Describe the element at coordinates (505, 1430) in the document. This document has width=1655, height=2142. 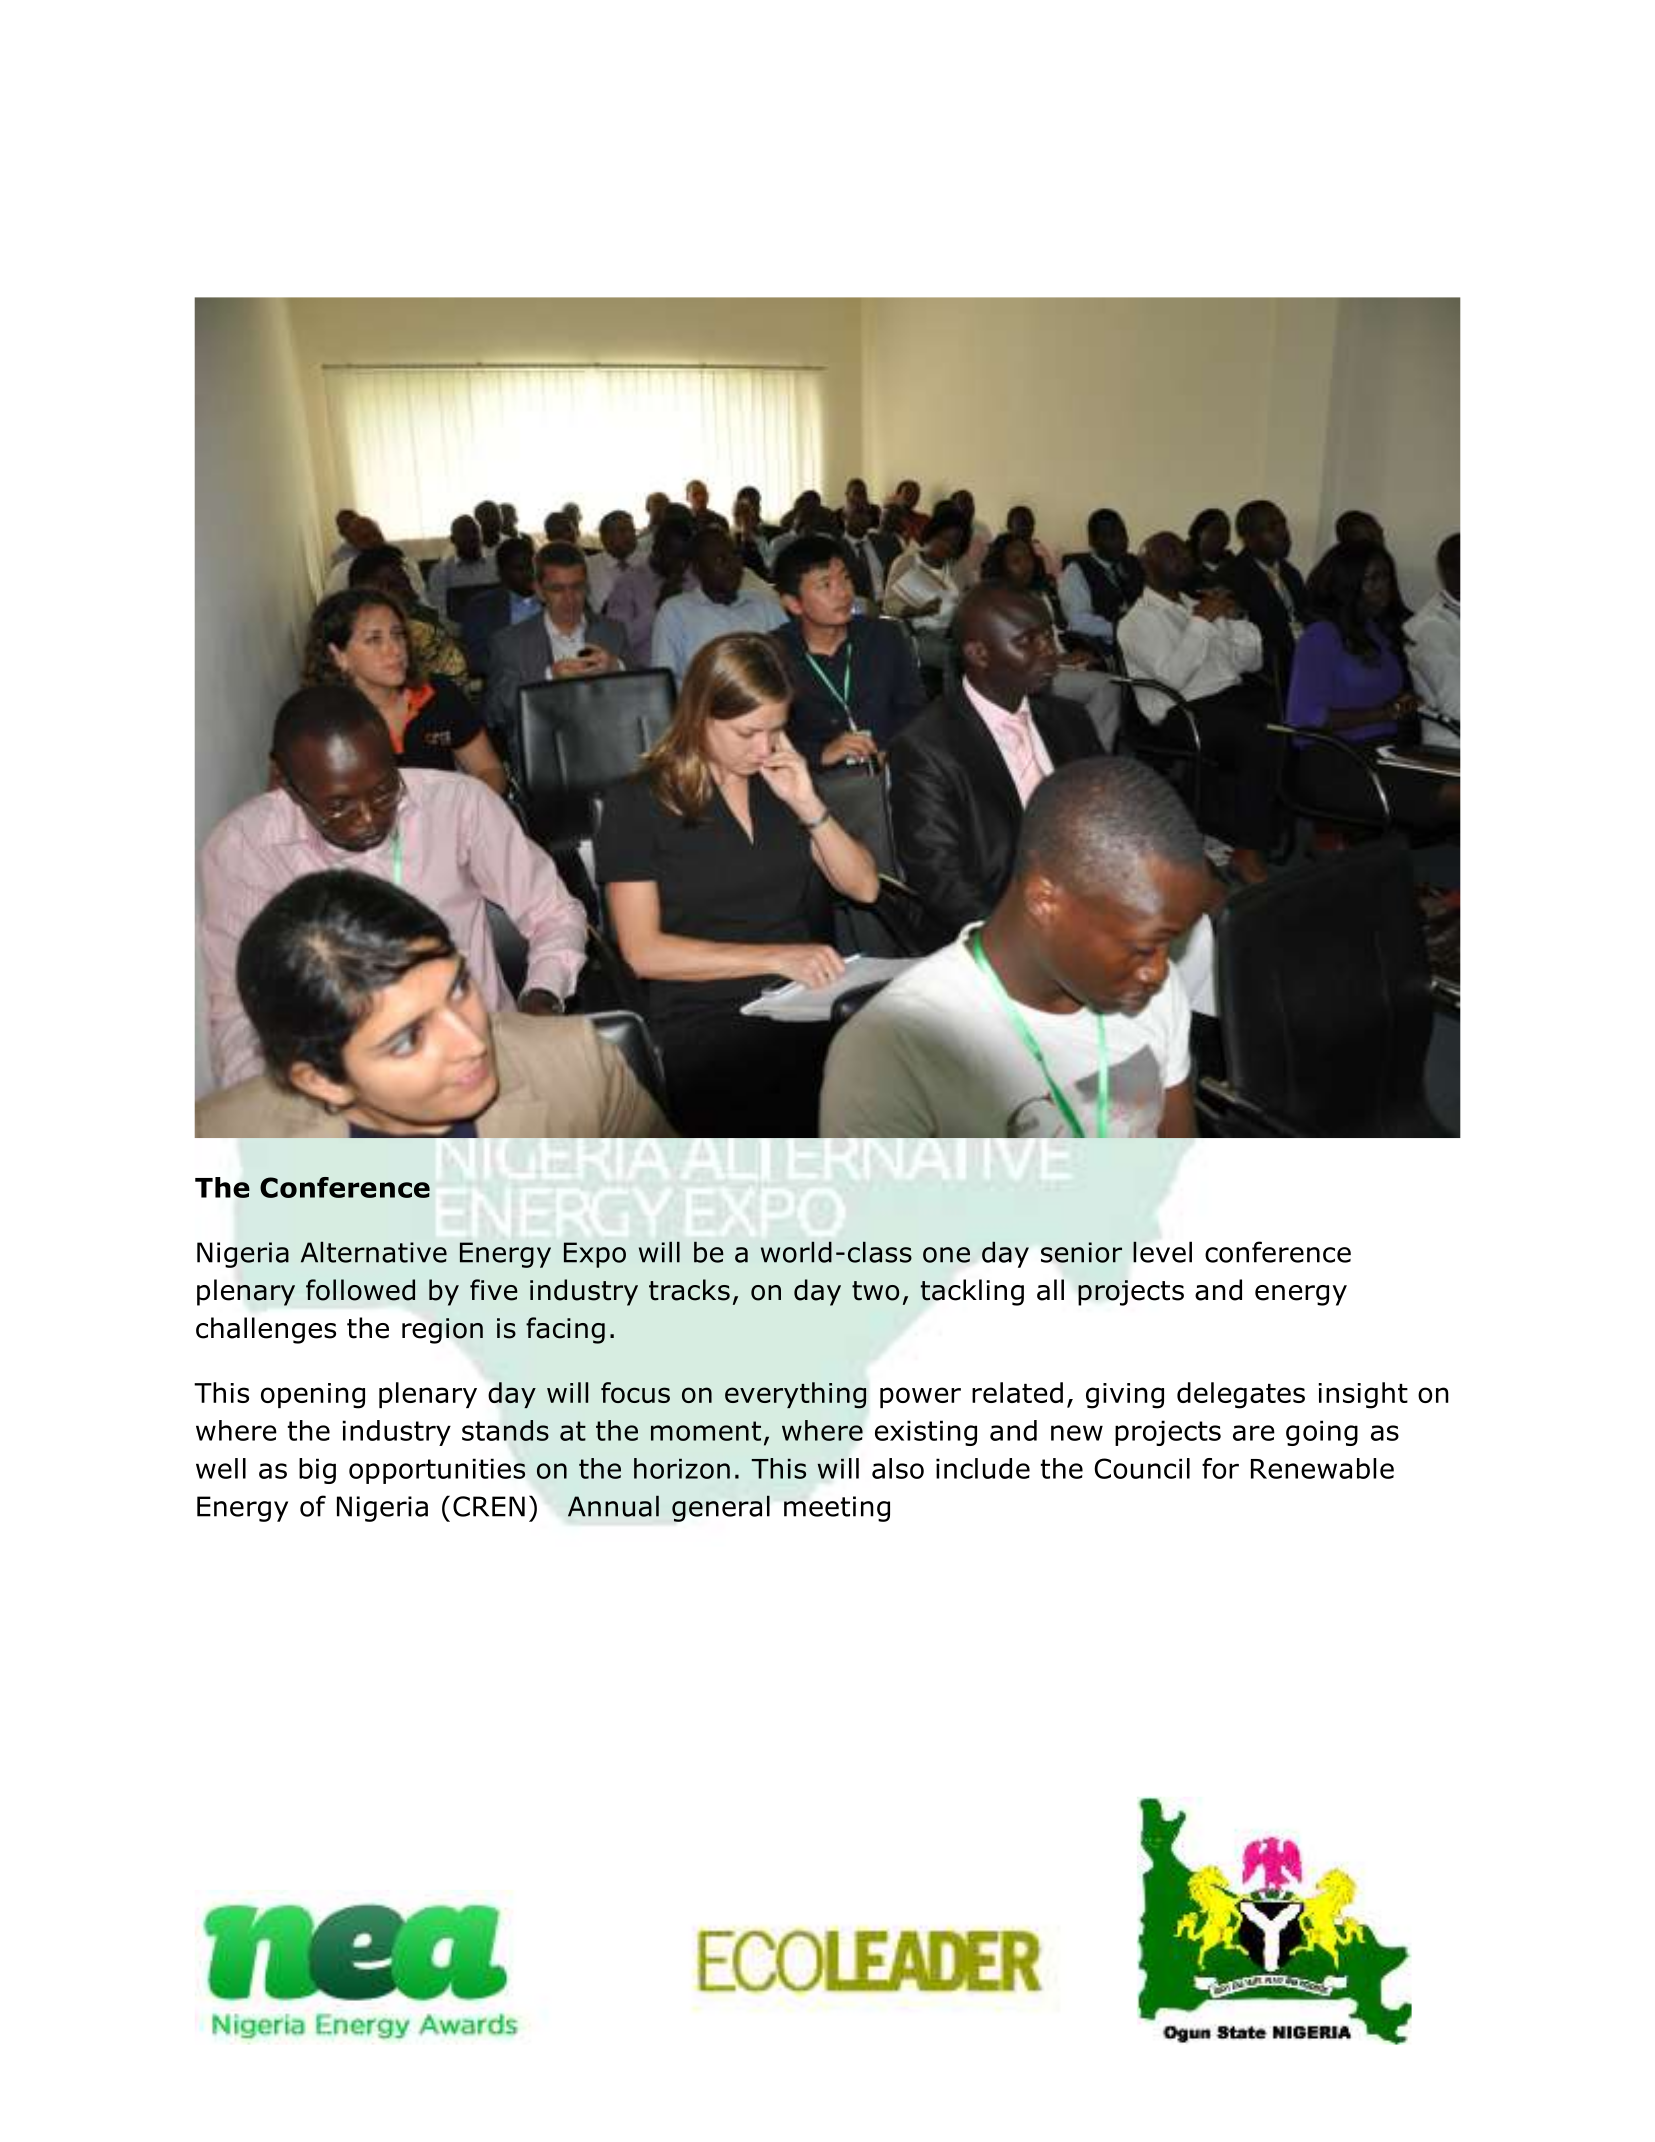
I see `stands` at that location.
